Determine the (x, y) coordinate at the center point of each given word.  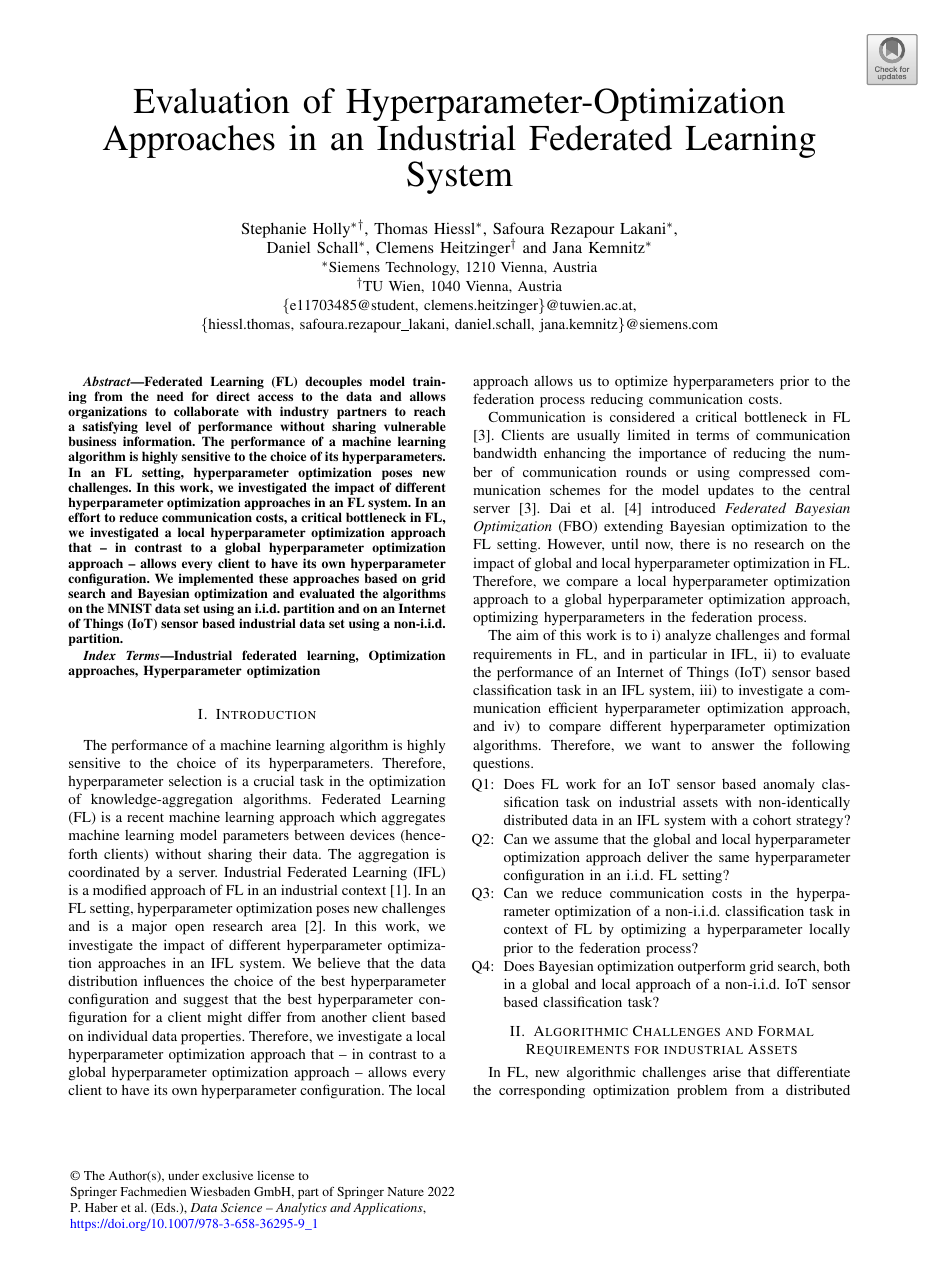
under (183, 1175)
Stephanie (274, 230)
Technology (422, 269)
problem (702, 1092)
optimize (641, 382)
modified (119, 889)
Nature (406, 1191)
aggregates (413, 819)
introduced (683, 507)
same (734, 858)
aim (527, 634)
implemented (216, 581)
